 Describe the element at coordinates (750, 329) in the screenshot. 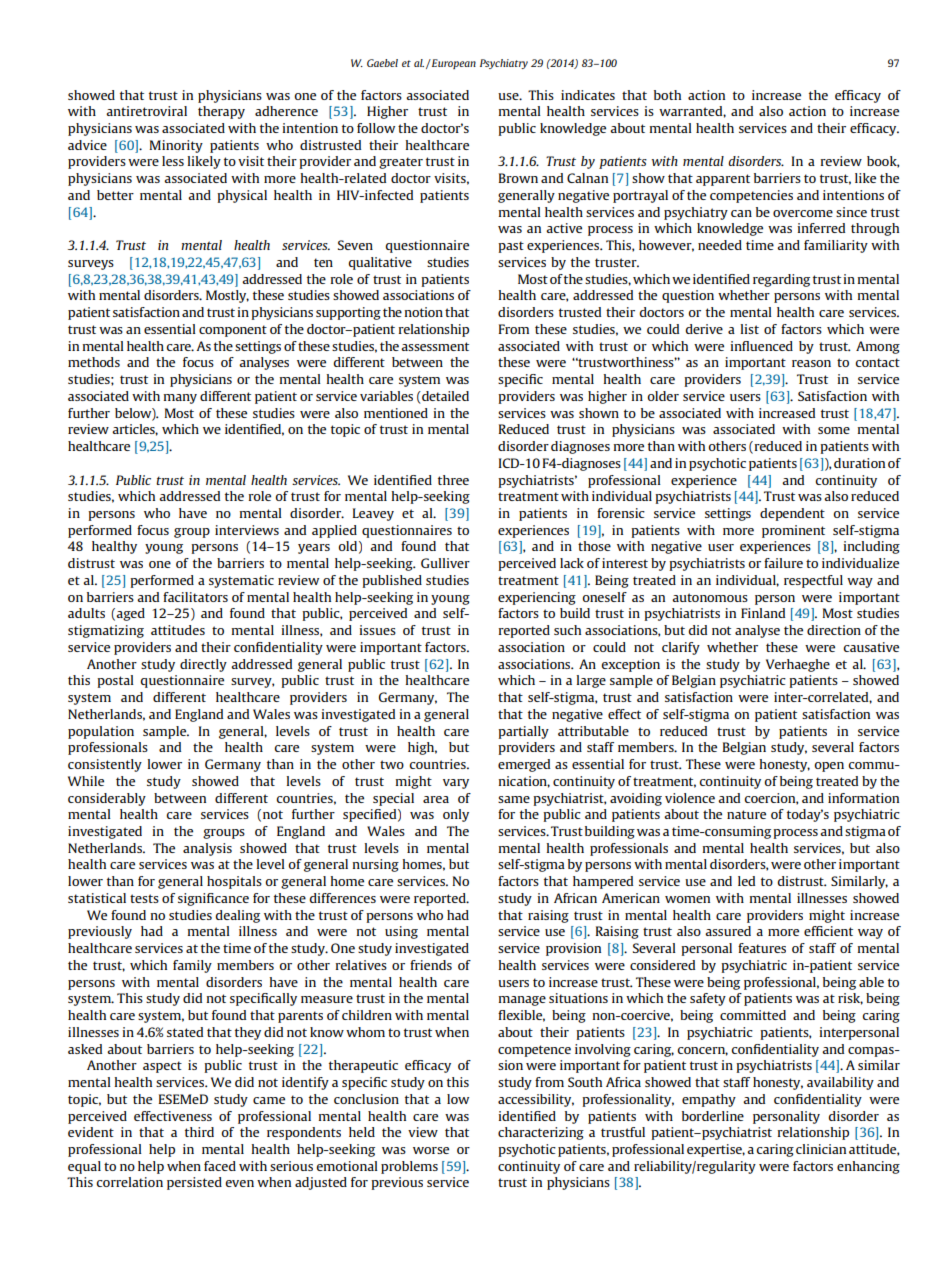

I see `list` at that location.
